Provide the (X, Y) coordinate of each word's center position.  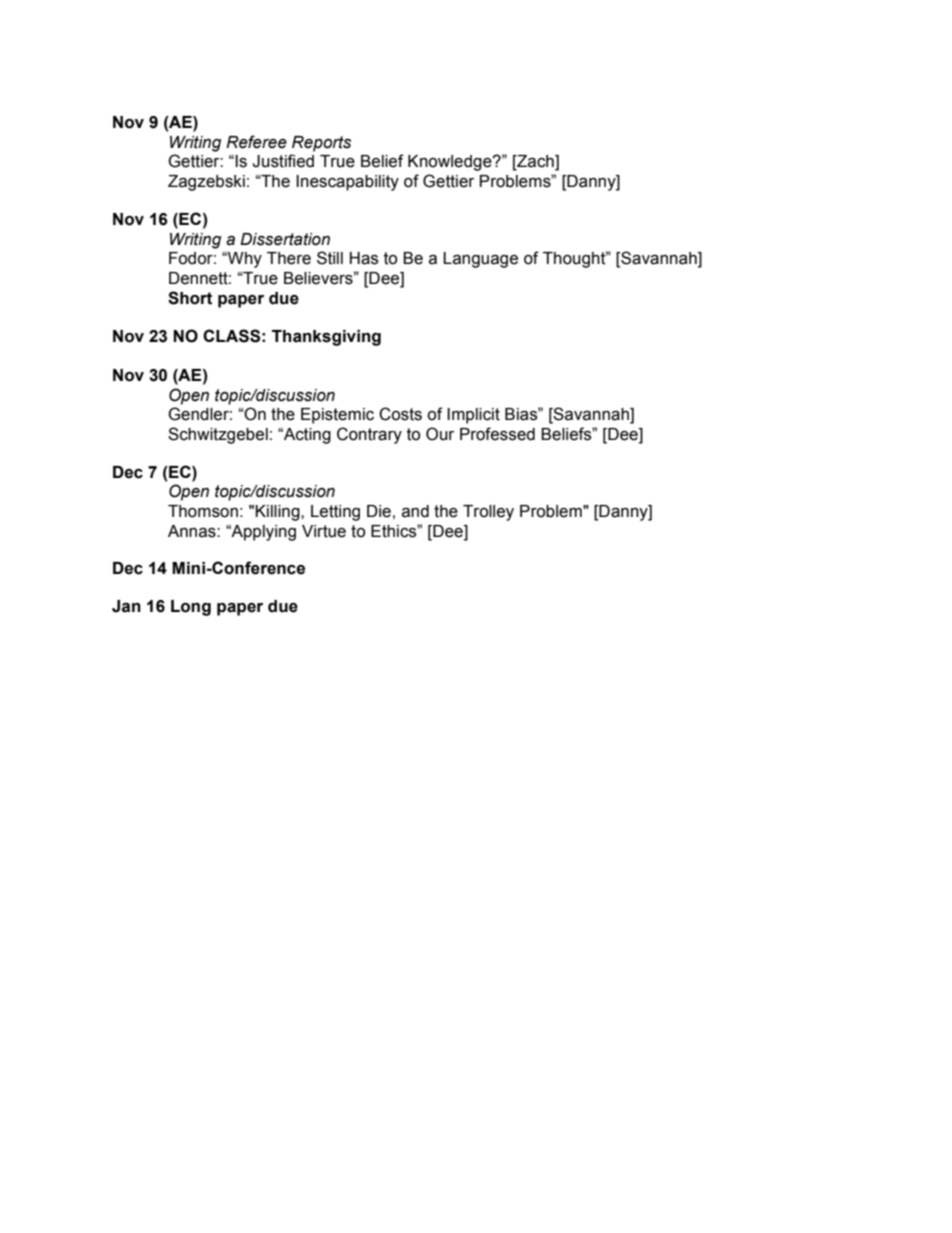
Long (191, 608)
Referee (256, 142)
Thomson (203, 511)
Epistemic (337, 416)
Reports (321, 144)
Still (330, 258)
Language (480, 260)
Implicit (473, 416)
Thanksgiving (326, 338)
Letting (335, 513)
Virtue (324, 531)
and (415, 511)
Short (190, 298)
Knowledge (451, 163)
